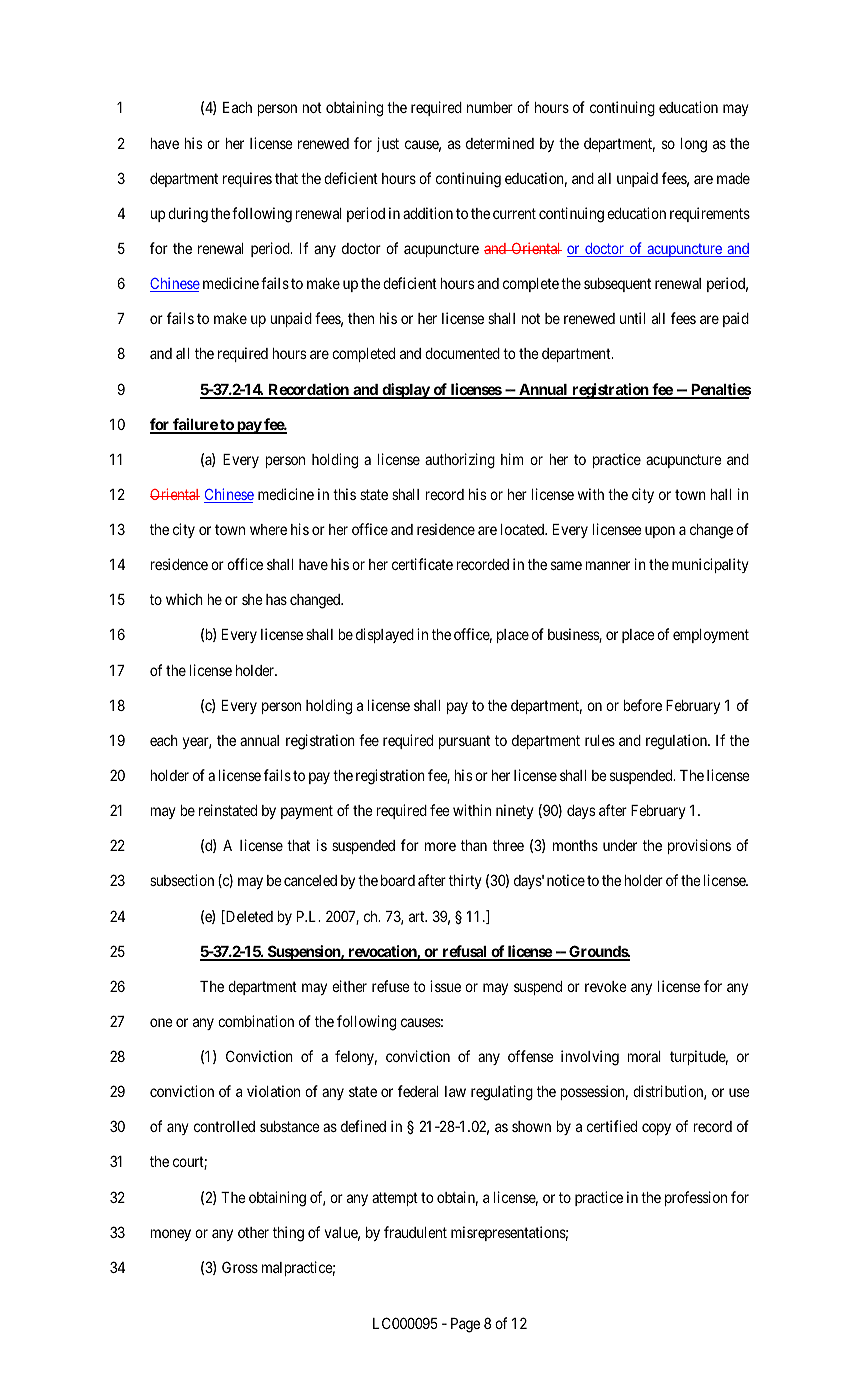  What do you see at coordinates (247, 179) in the image?
I see `requires` at bounding box center [247, 179].
